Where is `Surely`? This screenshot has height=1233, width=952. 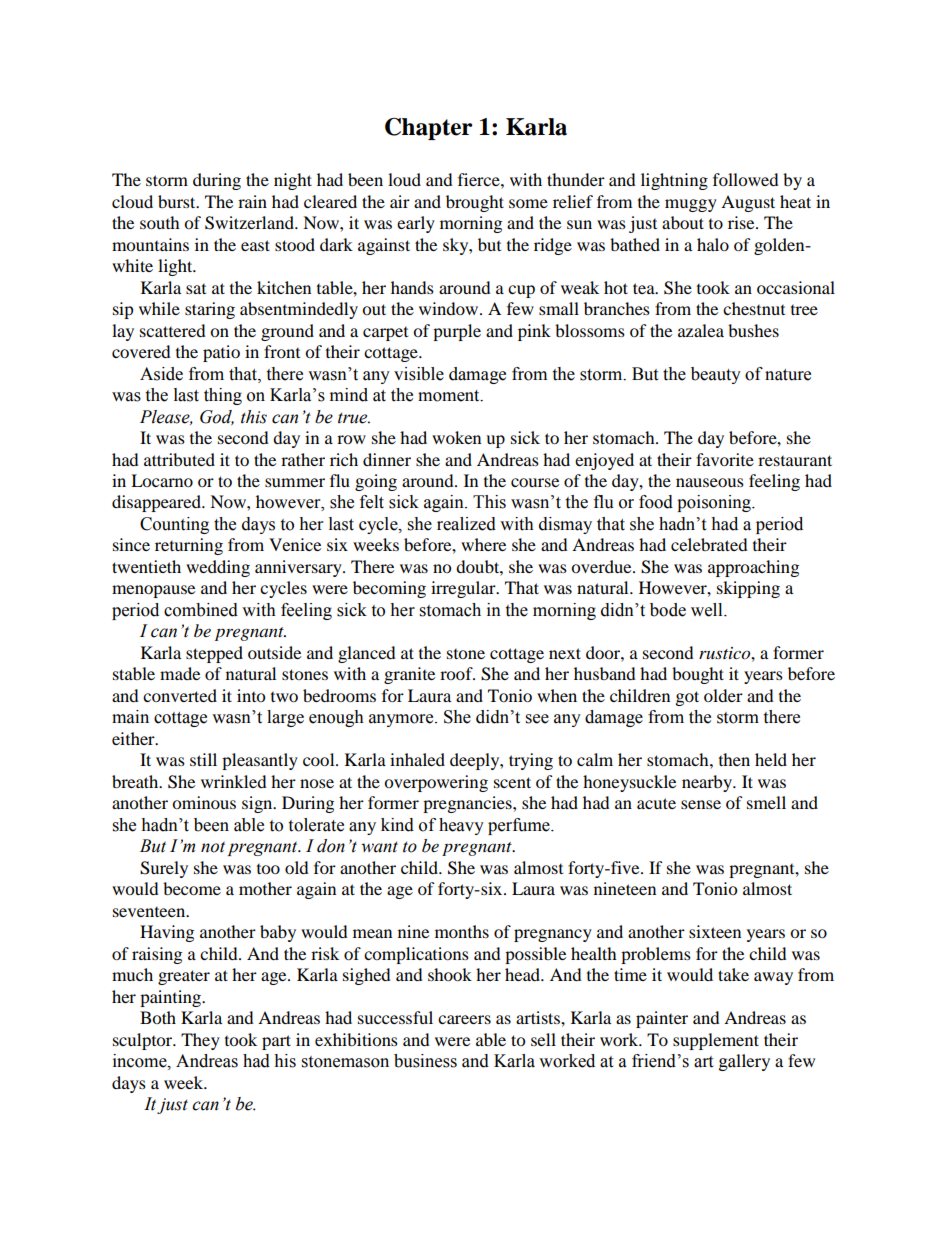
Surely is located at coordinates (164, 869).
